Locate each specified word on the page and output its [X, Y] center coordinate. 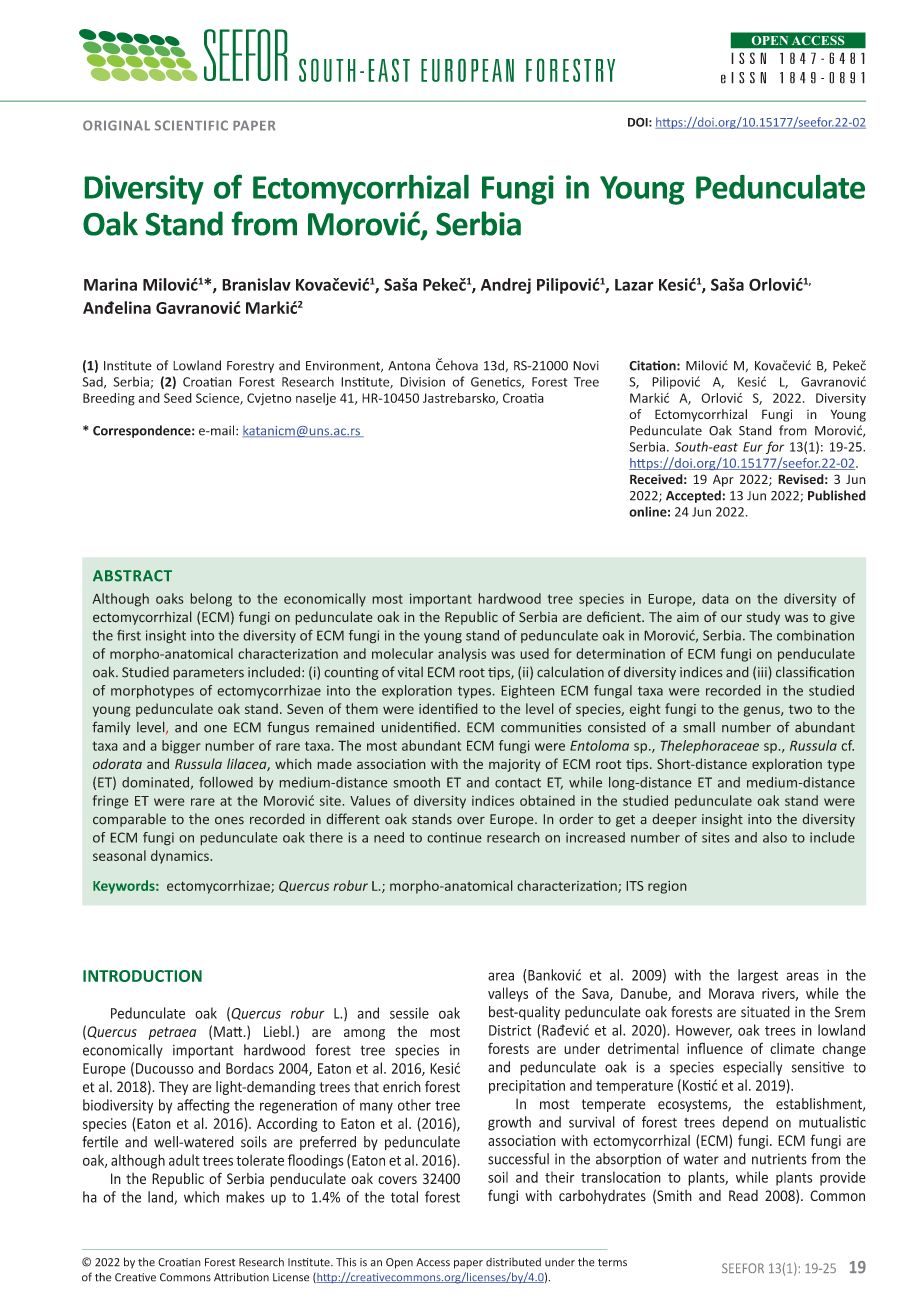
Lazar [634, 285]
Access [433, 1262]
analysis [462, 655]
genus [763, 711]
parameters [209, 674]
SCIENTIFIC [191, 125]
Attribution [241, 1277]
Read [743, 1195]
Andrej [506, 286]
